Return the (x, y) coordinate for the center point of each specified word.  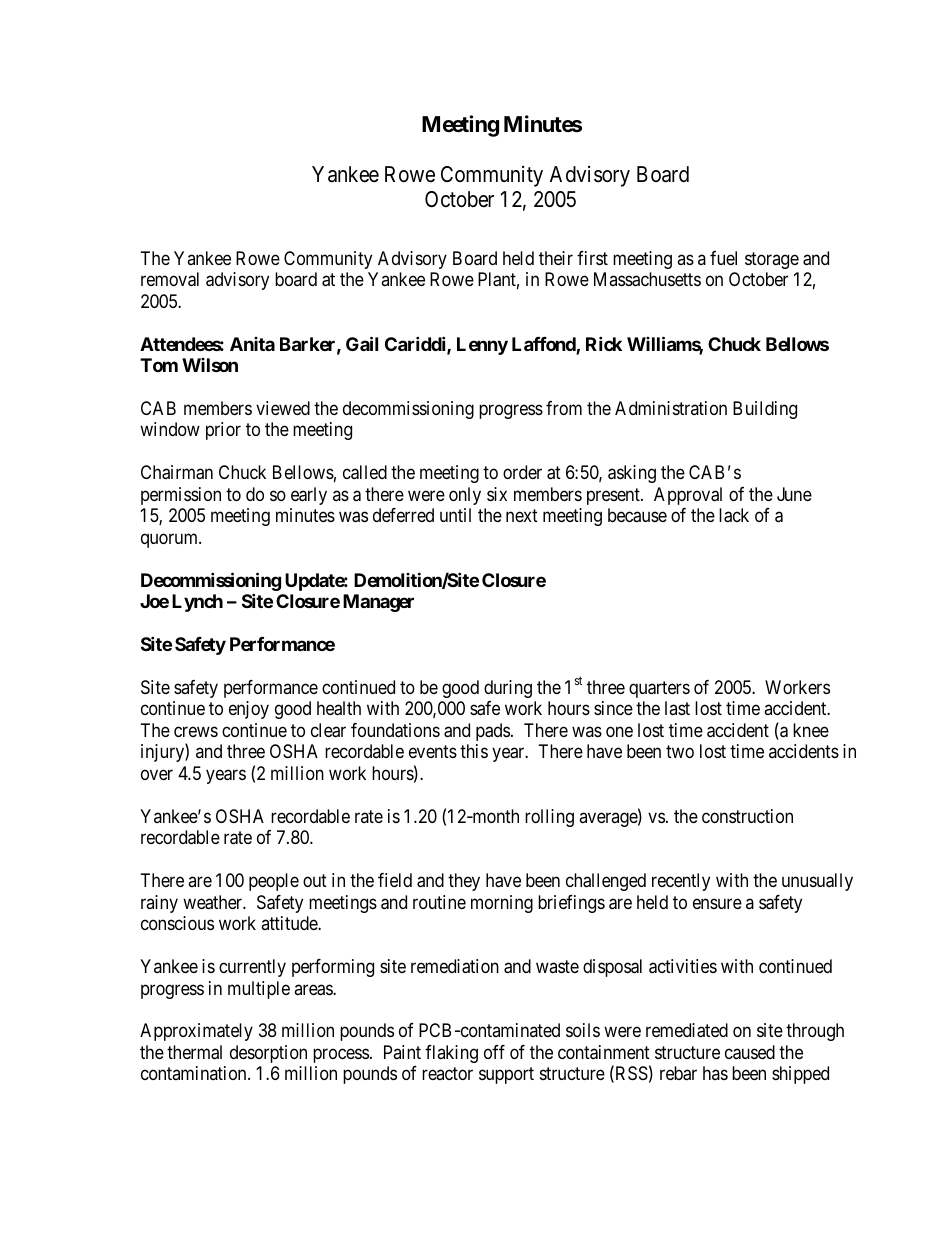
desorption (268, 1054)
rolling (549, 818)
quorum (171, 540)
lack (734, 515)
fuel (723, 258)
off (494, 1052)
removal (170, 279)
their (556, 258)
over (157, 774)
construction (747, 816)
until (455, 515)
